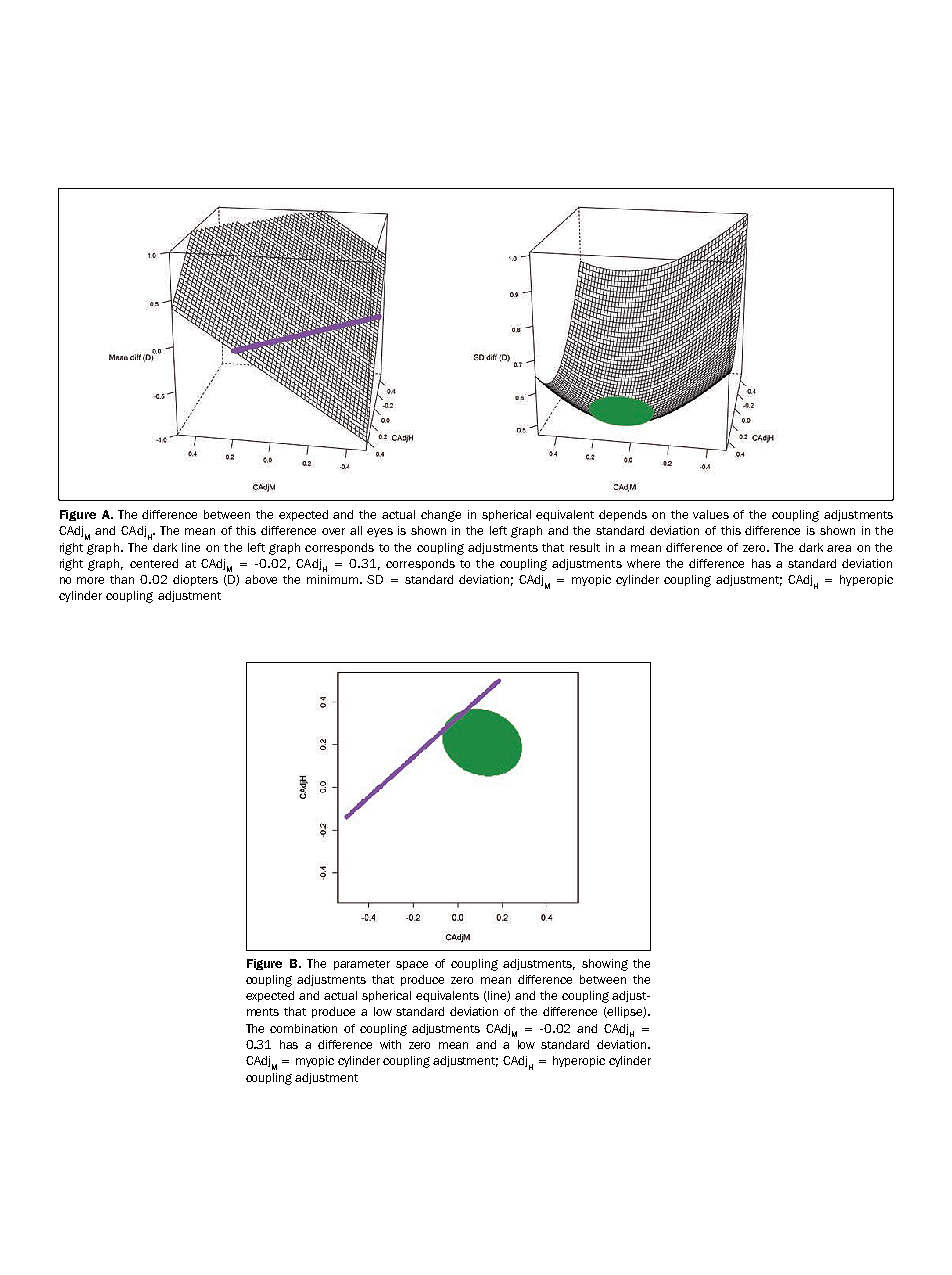  What do you see at coordinates (390, 1044) in the image?
I see `with` at bounding box center [390, 1044].
